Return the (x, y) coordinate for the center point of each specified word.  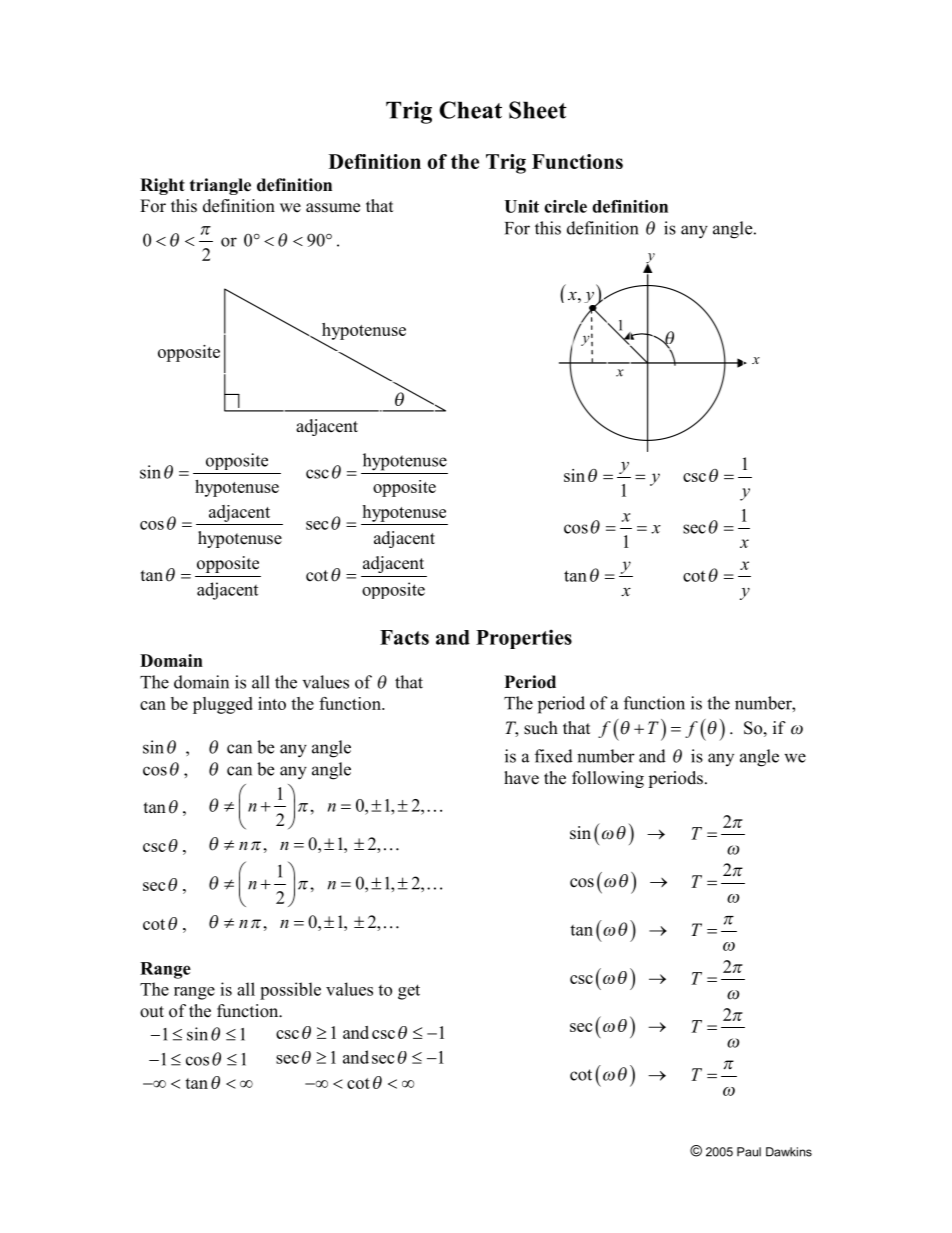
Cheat (470, 110)
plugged (223, 705)
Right (162, 186)
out (152, 1012)
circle (565, 206)
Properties (524, 639)
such (541, 728)
